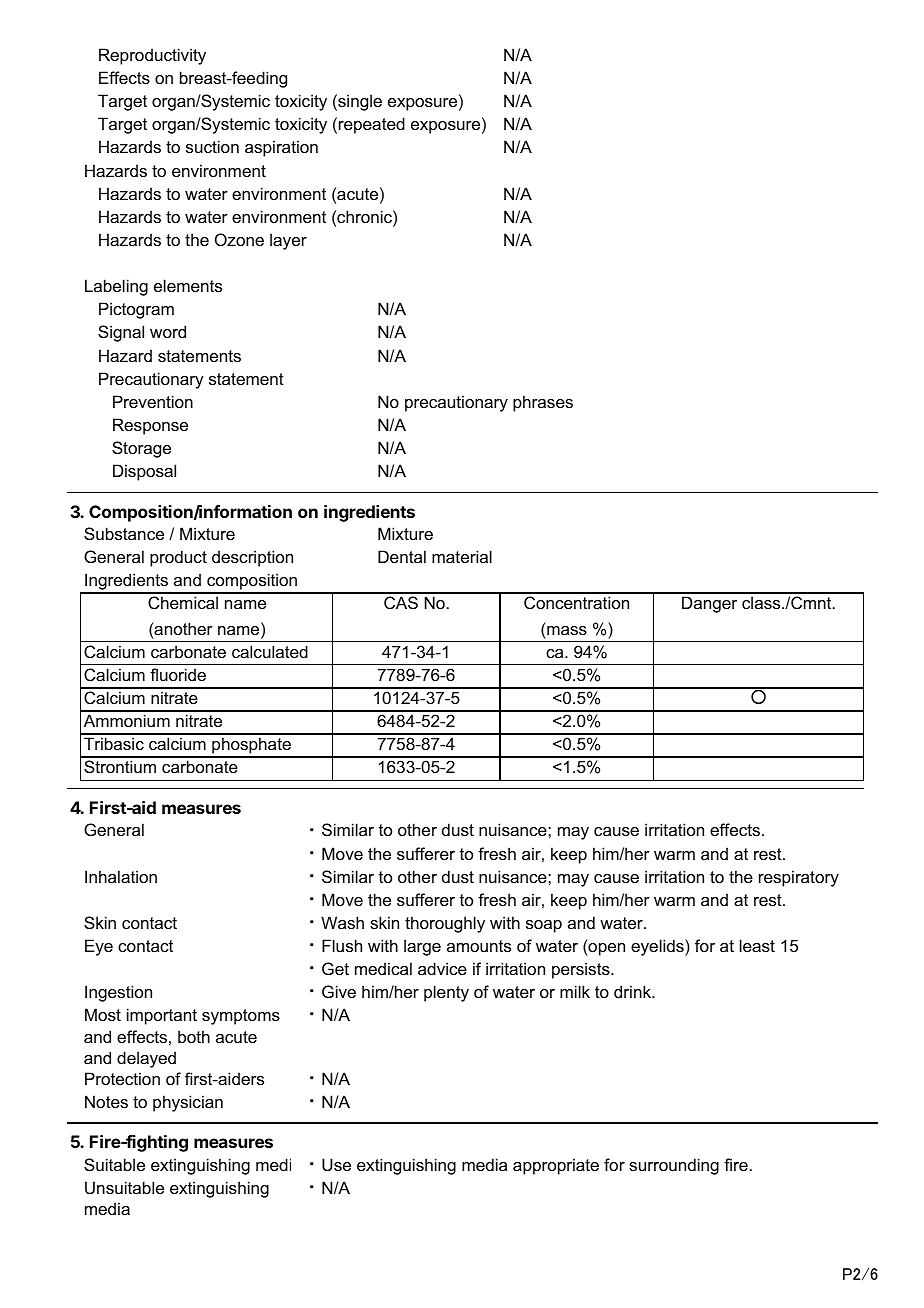 The height and width of the screenshot is (1308, 924). Describe the element at coordinates (212, 146) in the screenshot. I see `suction` at that location.
